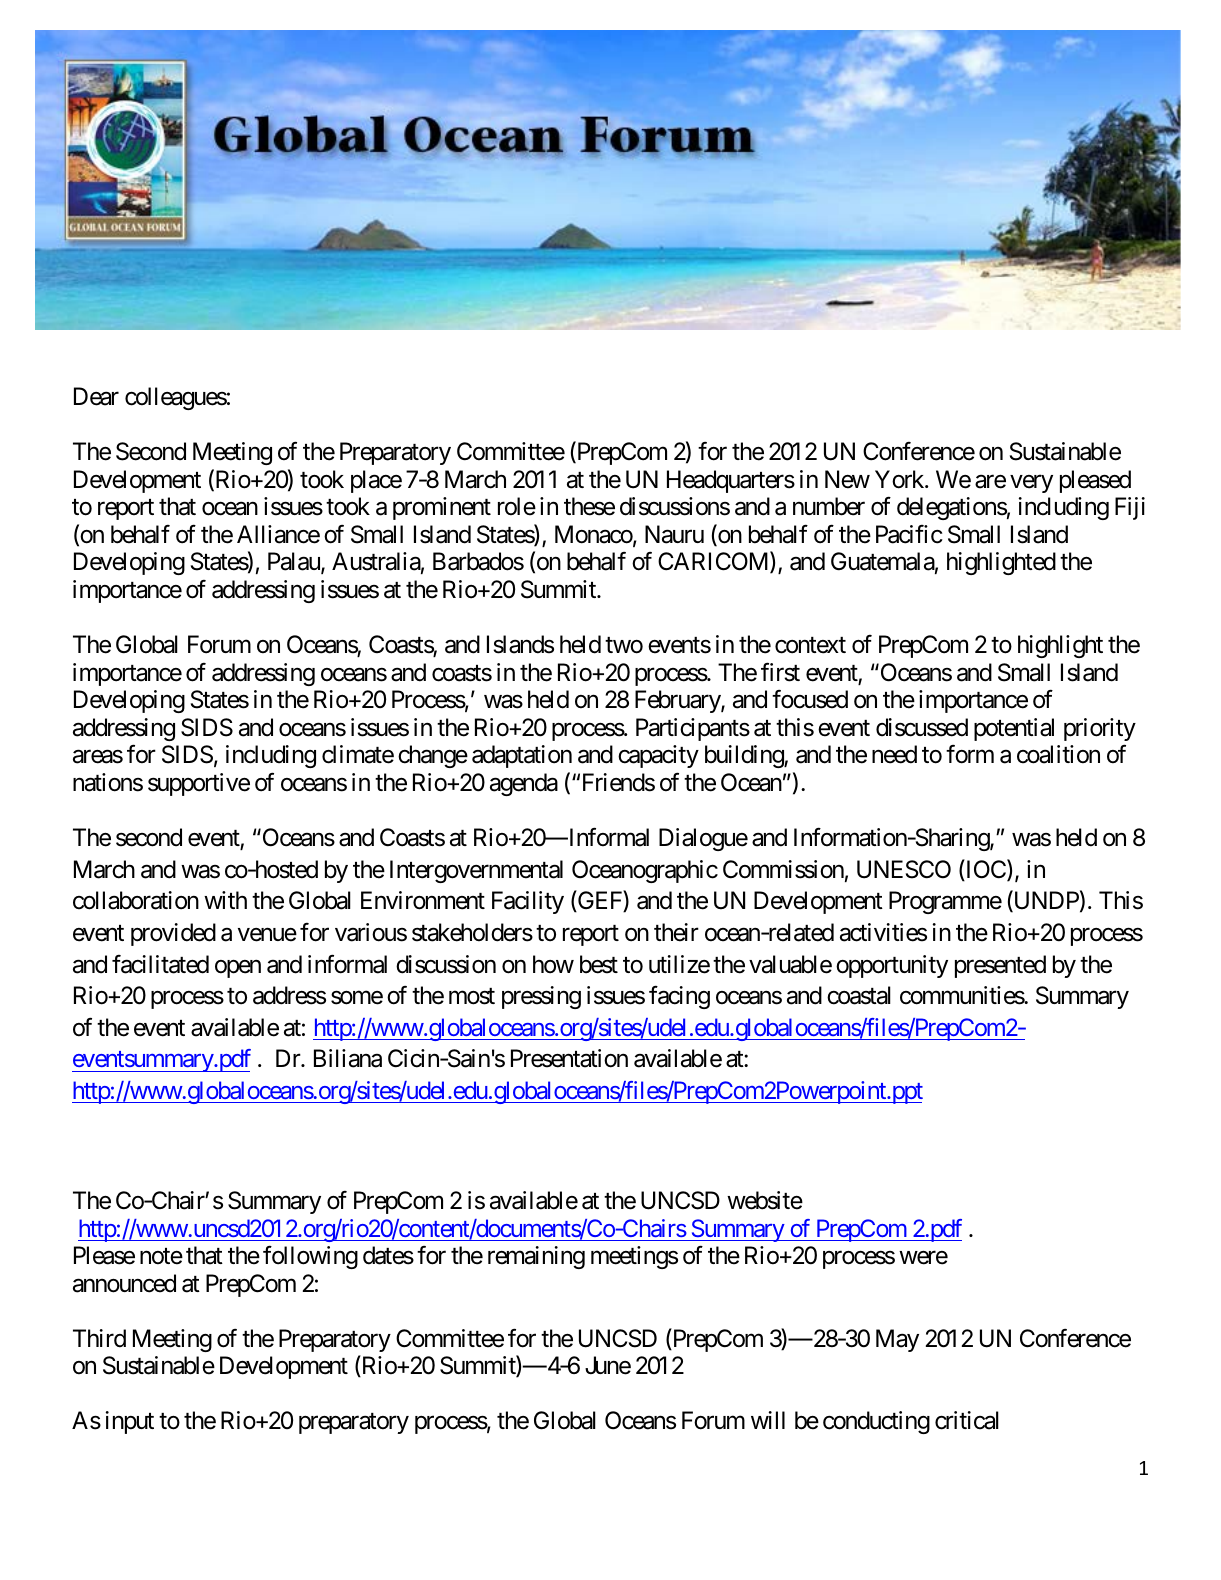 The height and width of the screenshot is (1580, 1221). I want to click on Dear, so click(96, 396).
